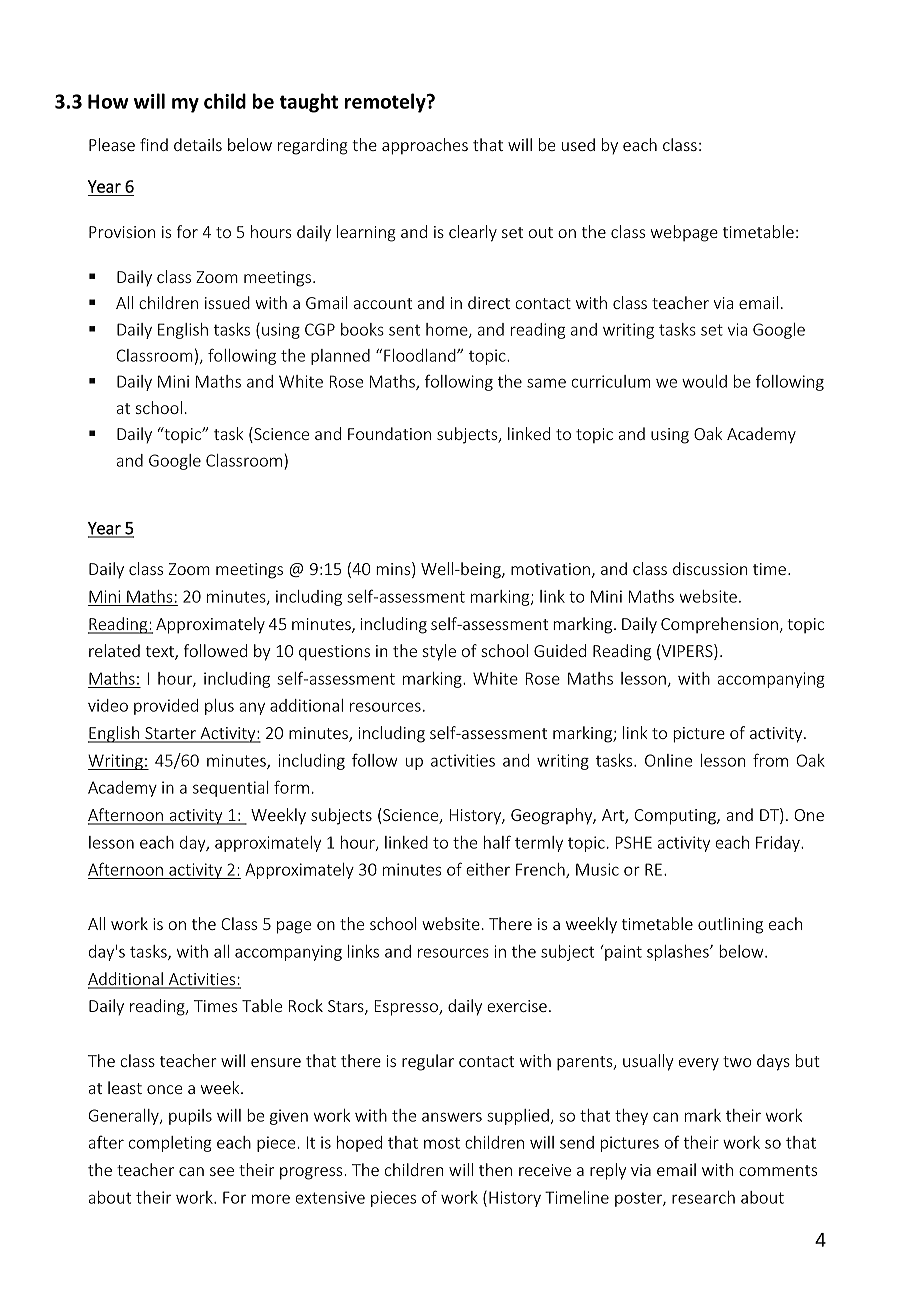 Image resolution: width=924 pixels, height=1308 pixels. Describe the element at coordinates (578, 144) in the page. I see `used` at that location.
